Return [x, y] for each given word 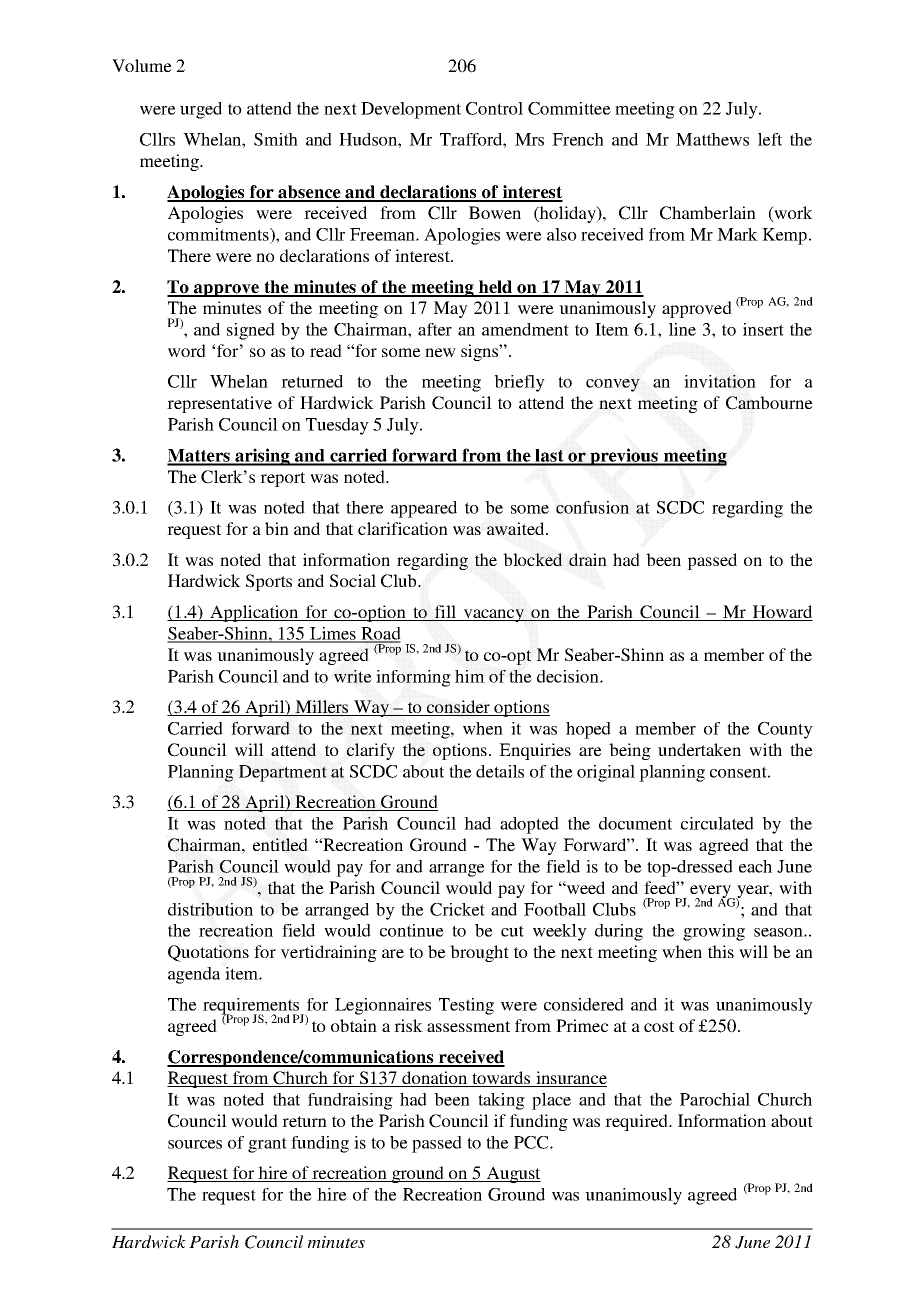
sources [195, 1144]
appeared [424, 509]
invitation [720, 381]
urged [201, 110]
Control [494, 108]
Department [283, 773]
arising [262, 457]
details [500, 771]
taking [501, 1101]
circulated [717, 823]
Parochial [715, 1099]
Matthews [712, 139]
